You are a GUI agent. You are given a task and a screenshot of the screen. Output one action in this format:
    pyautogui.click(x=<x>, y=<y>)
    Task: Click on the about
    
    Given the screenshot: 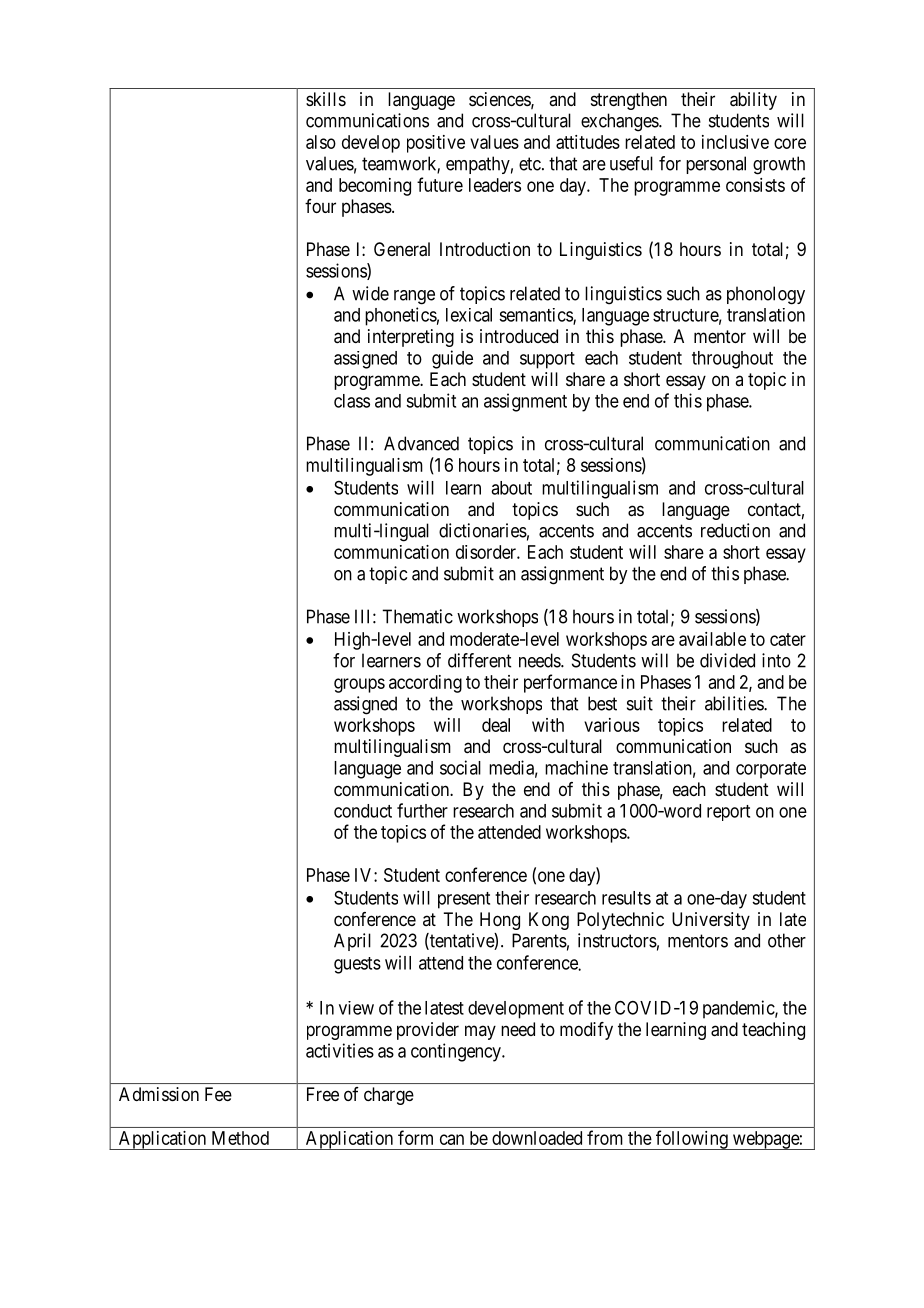 What is the action you would take?
    pyautogui.click(x=511, y=488)
